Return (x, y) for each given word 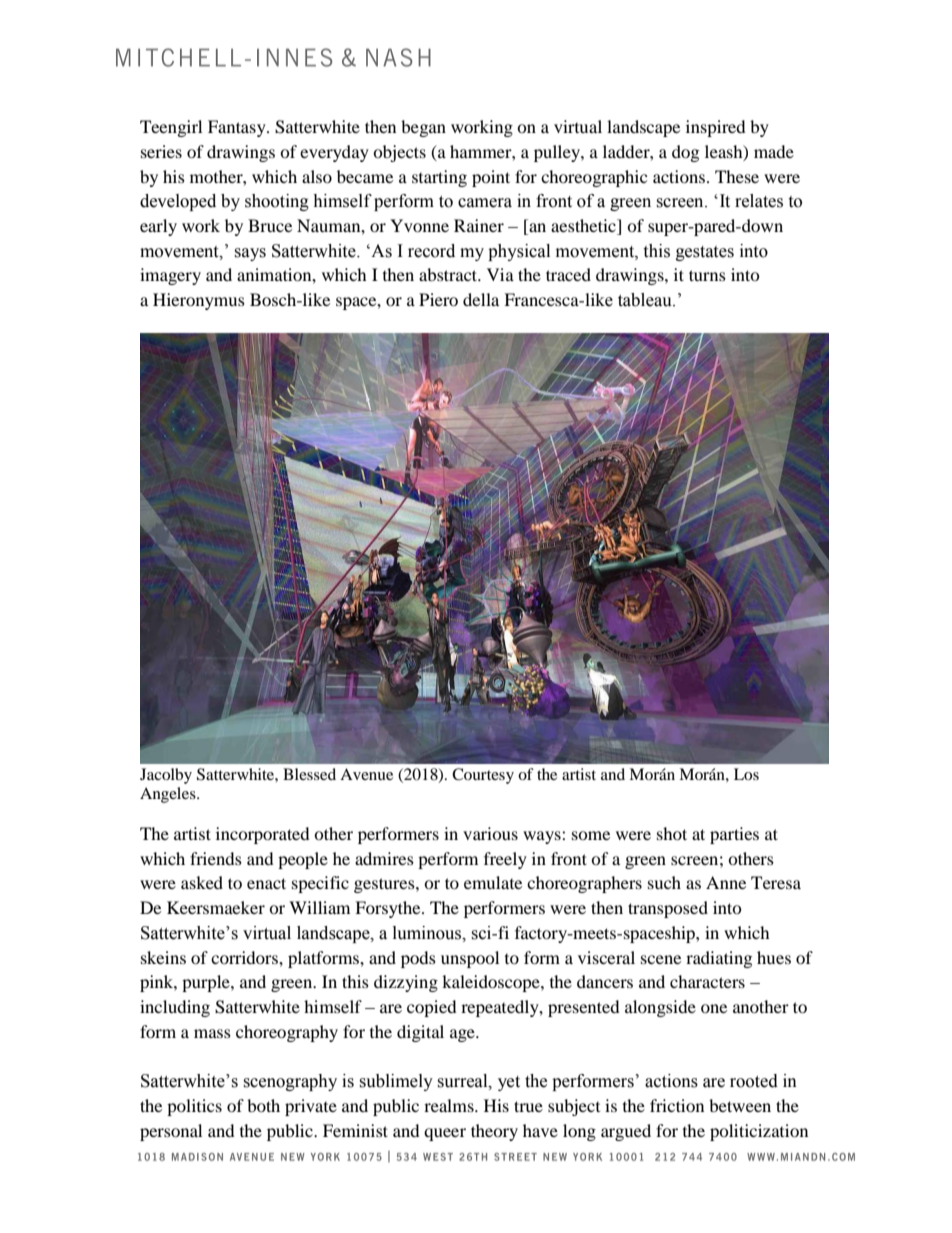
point (491, 178)
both (263, 1105)
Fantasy (238, 128)
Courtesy (483, 776)
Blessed (309, 774)
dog (685, 153)
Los (746, 774)
